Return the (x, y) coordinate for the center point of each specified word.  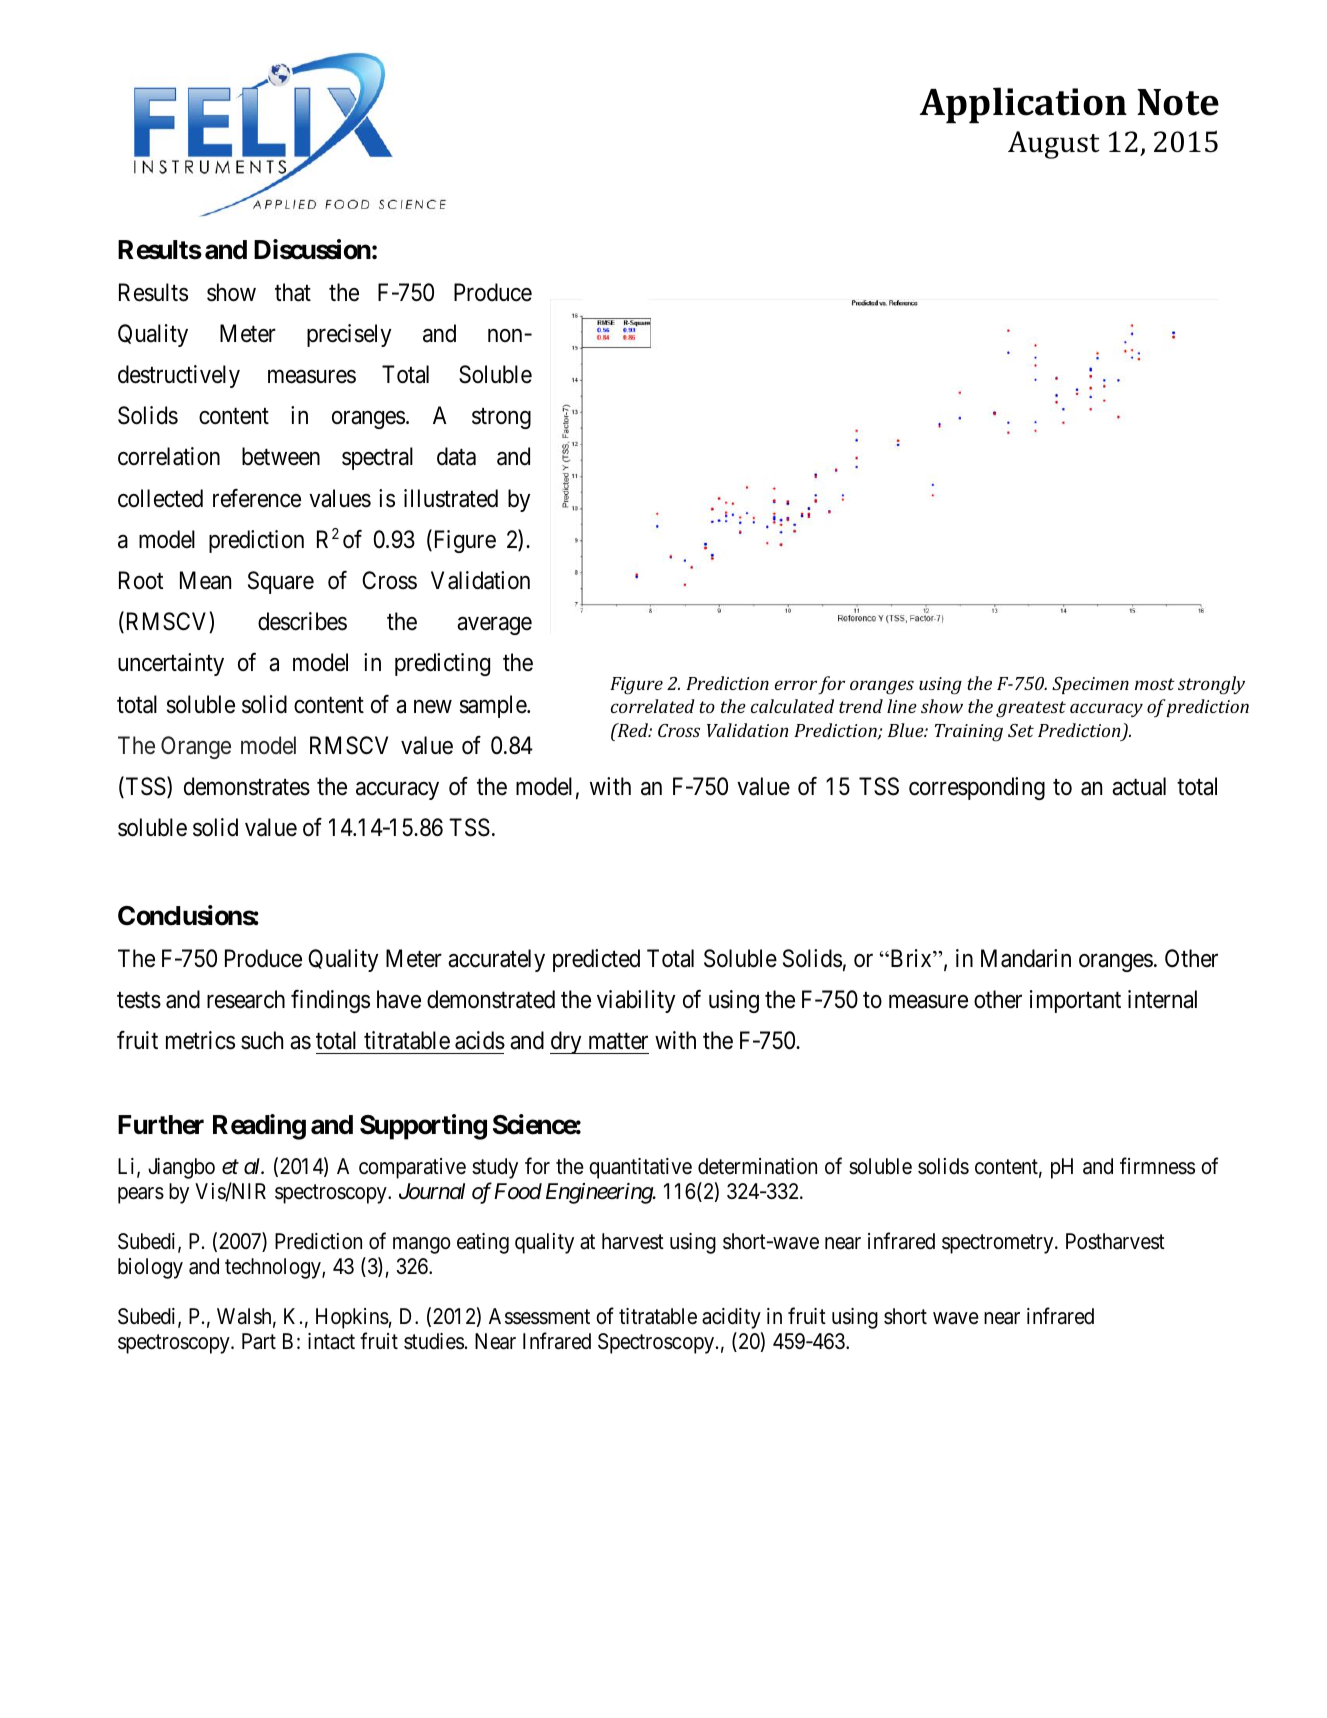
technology (274, 1268)
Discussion (312, 249)
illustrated (451, 498)
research (246, 999)
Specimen (1090, 685)
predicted (596, 960)
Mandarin (1026, 958)
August (1054, 145)
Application (1023, 105)
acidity (731, 1318)
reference (257, 498)
